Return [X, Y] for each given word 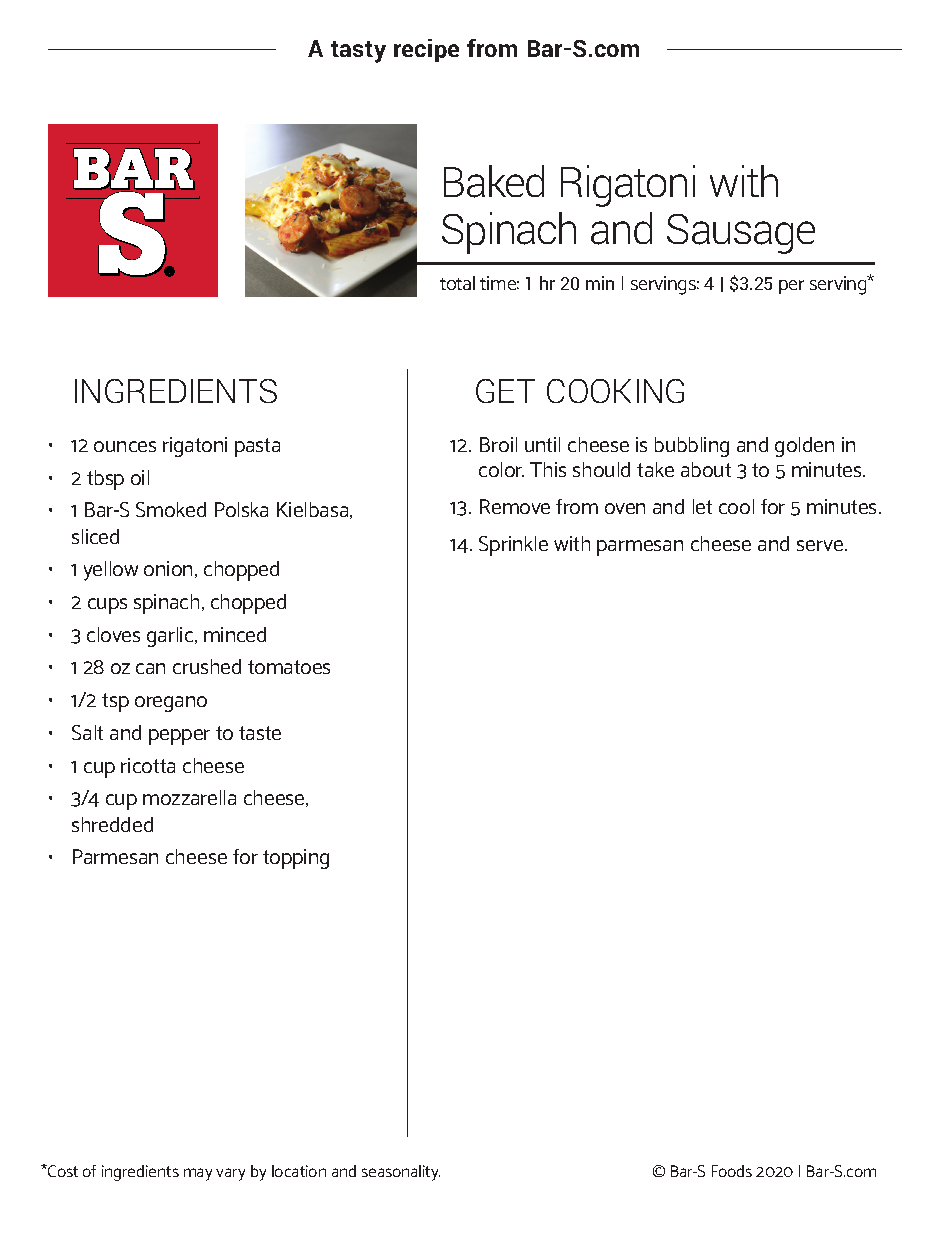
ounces [125, 446]
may [198, 1174]
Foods [732, 1171]
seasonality [401, 1173]
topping [296, 859]
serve [821, 545]
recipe [426, 50]
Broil [498, 444]
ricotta [148, 765]
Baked [494, 181]
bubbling [692, 447]
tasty [358, 52]
